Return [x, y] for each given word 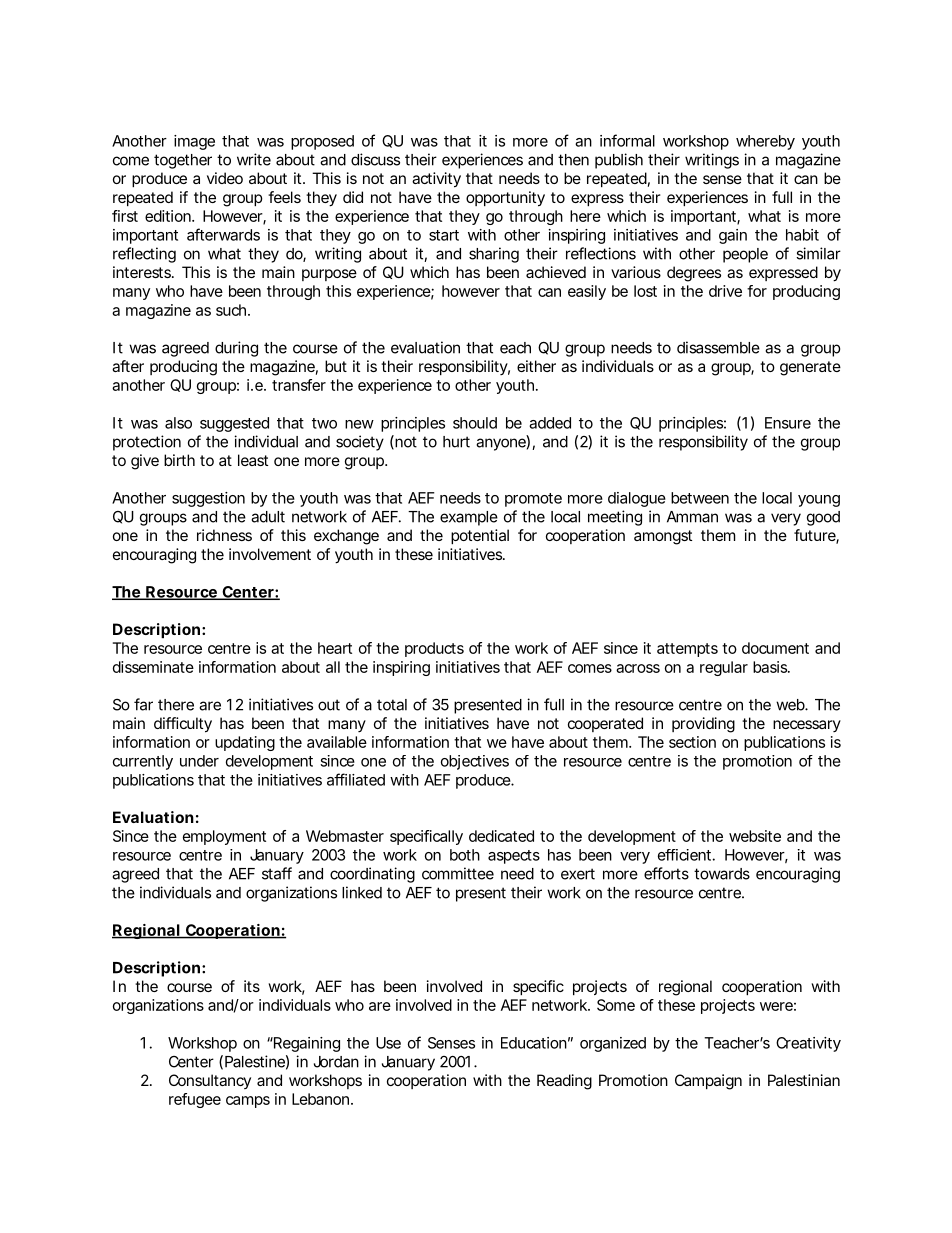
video [225, 178]
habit [802, 235]
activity [436, 180]
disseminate [153, 667]
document [775, 648]
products [434, 649]
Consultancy [210, 1081]
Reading [564, 1082]
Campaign [708, 1082]
